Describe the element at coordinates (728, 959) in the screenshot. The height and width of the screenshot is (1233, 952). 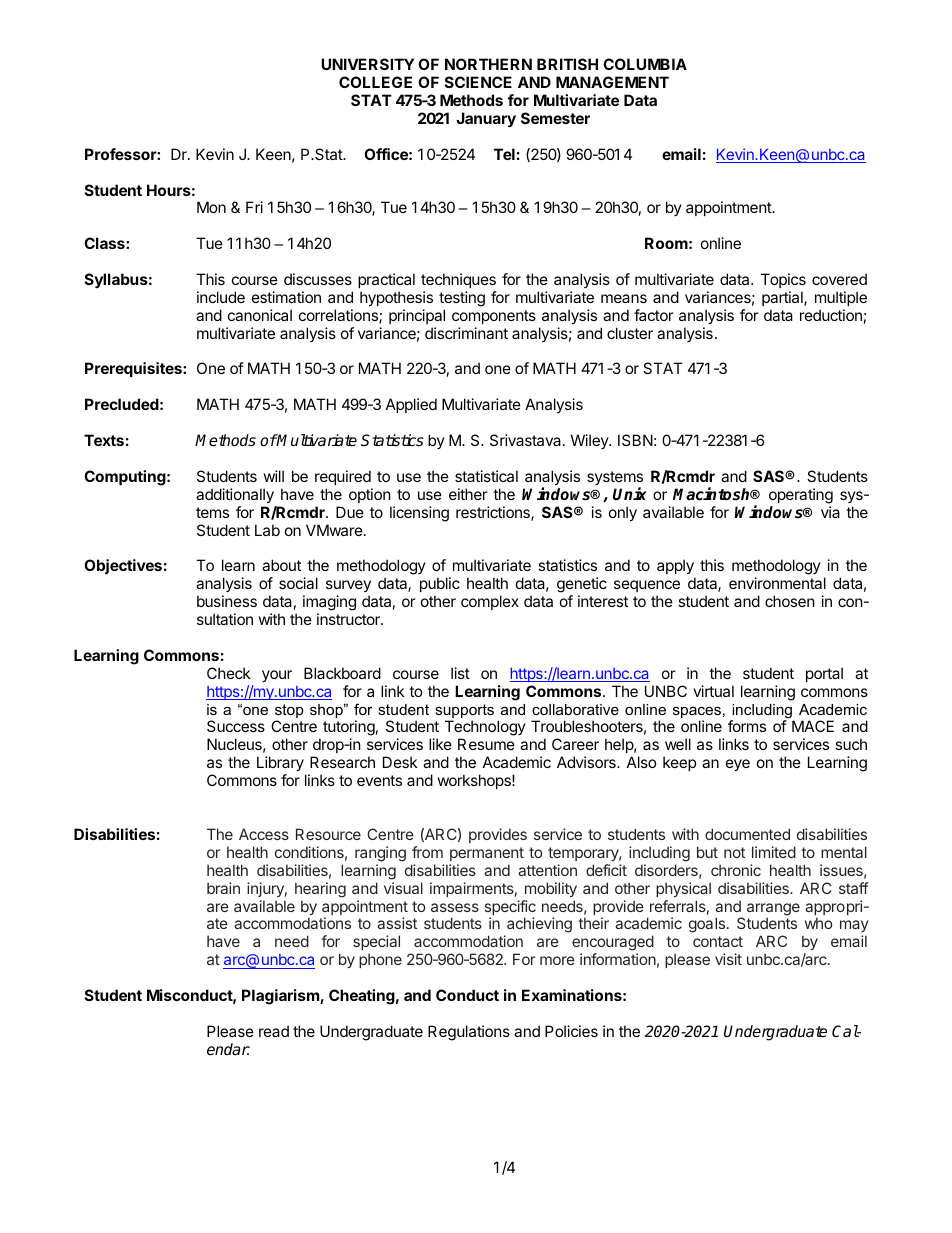
I see `visit` at that location.
